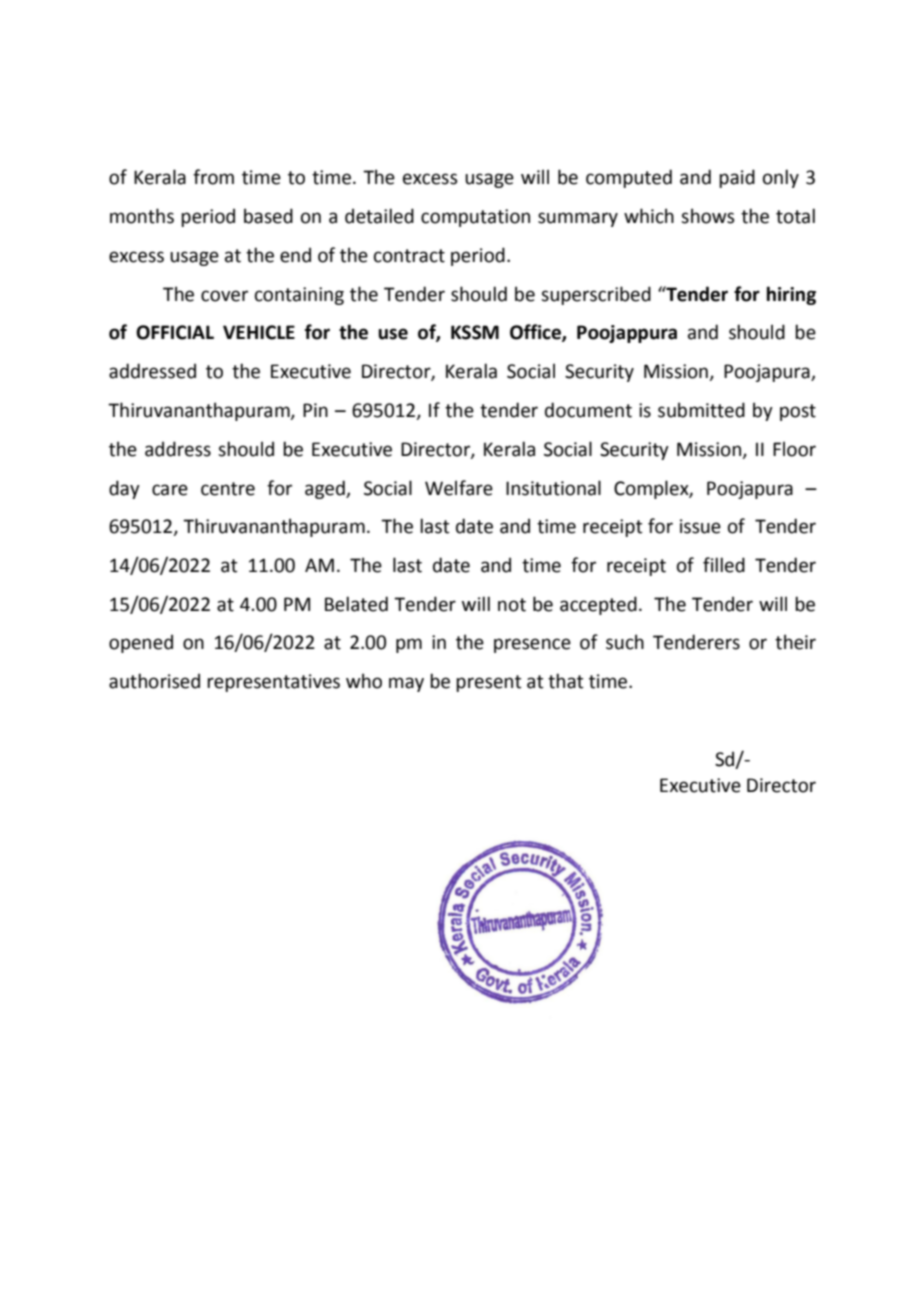 This page has width=924, height=1308. I want to click on computation, so click(475, 218).
